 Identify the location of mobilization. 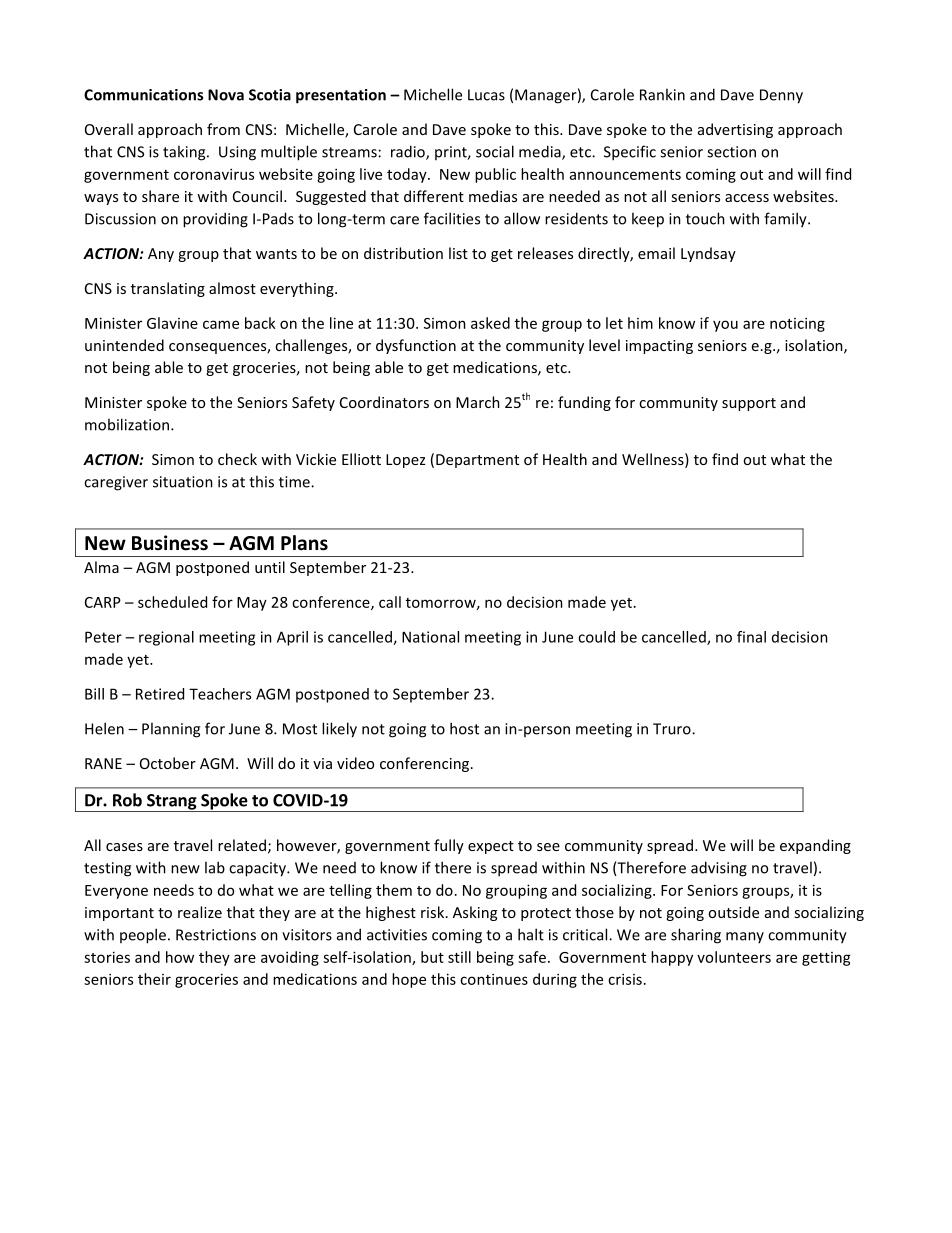
(128, 424).
